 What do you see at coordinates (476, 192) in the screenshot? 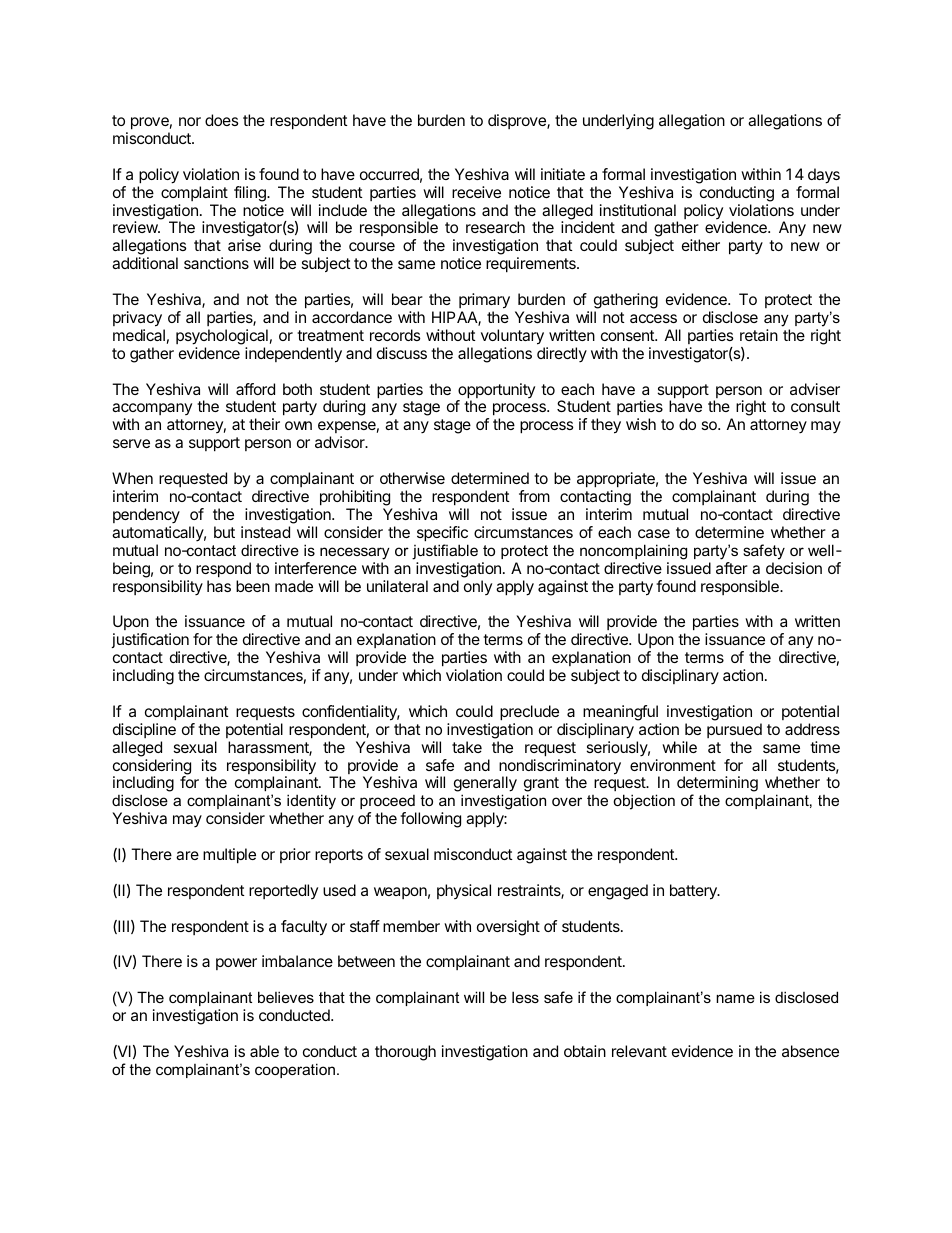
I see `receive` at bounding box center [476, 192].
